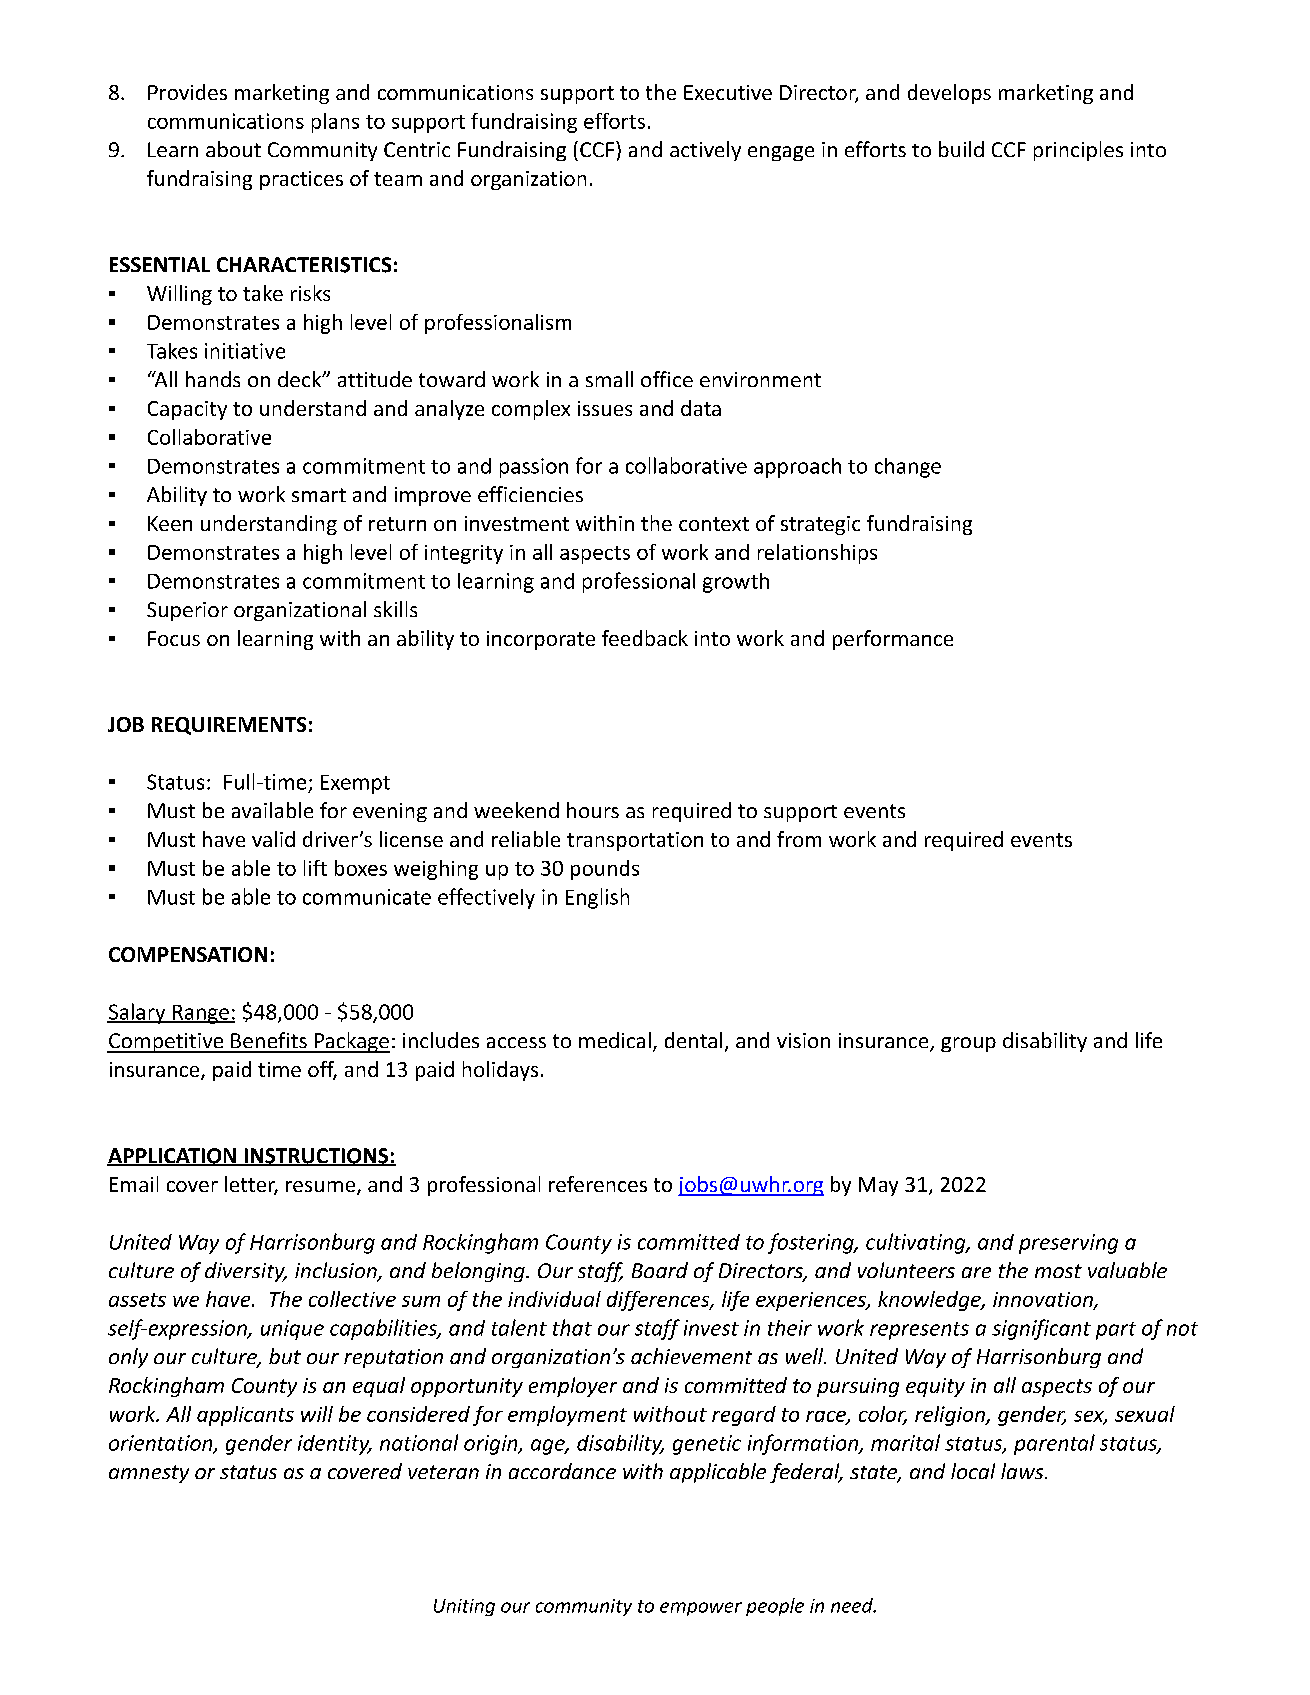  Describe the element at coordinates (1078, 151) in the screenshot. I see `principles` at that location.
